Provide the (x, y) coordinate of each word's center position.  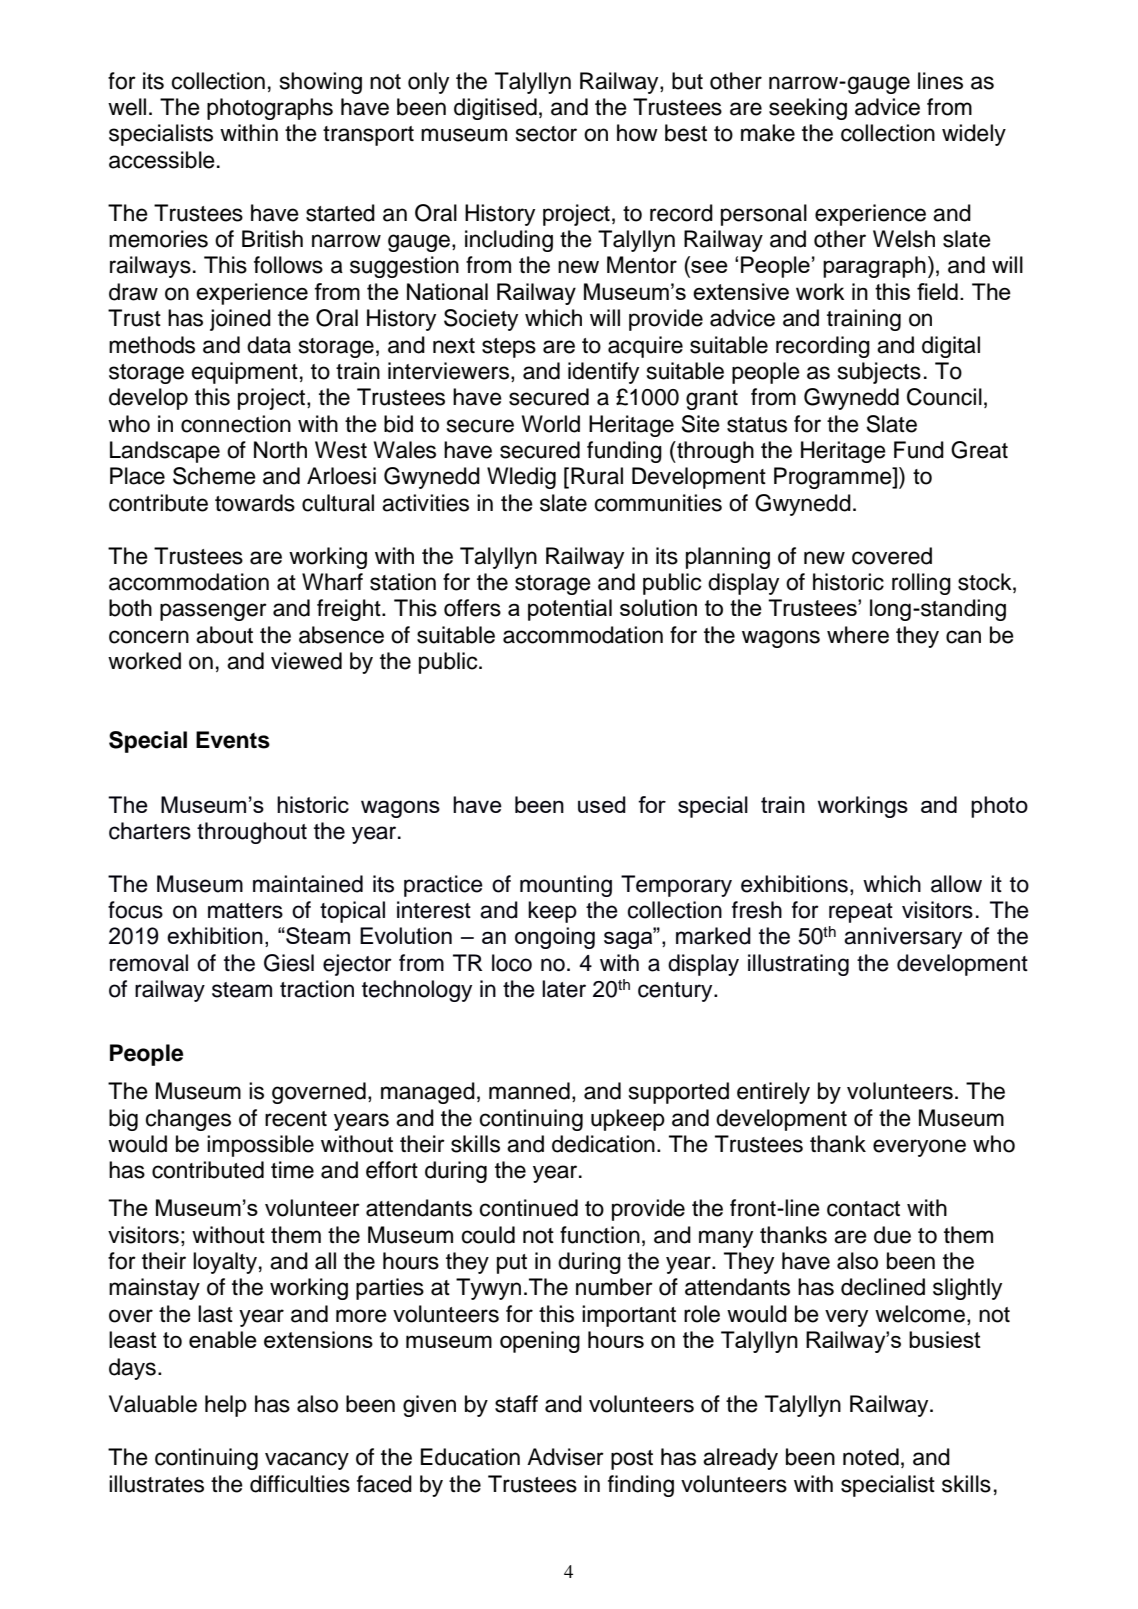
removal (149, 963)
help (226, 1406)
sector (546, 134)
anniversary (903, 938)
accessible (162, 160)
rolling (921, 584)
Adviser (565, 1457)
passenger (213, 612)
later (564, 989)
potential (570, 610)
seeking (808, 109)
